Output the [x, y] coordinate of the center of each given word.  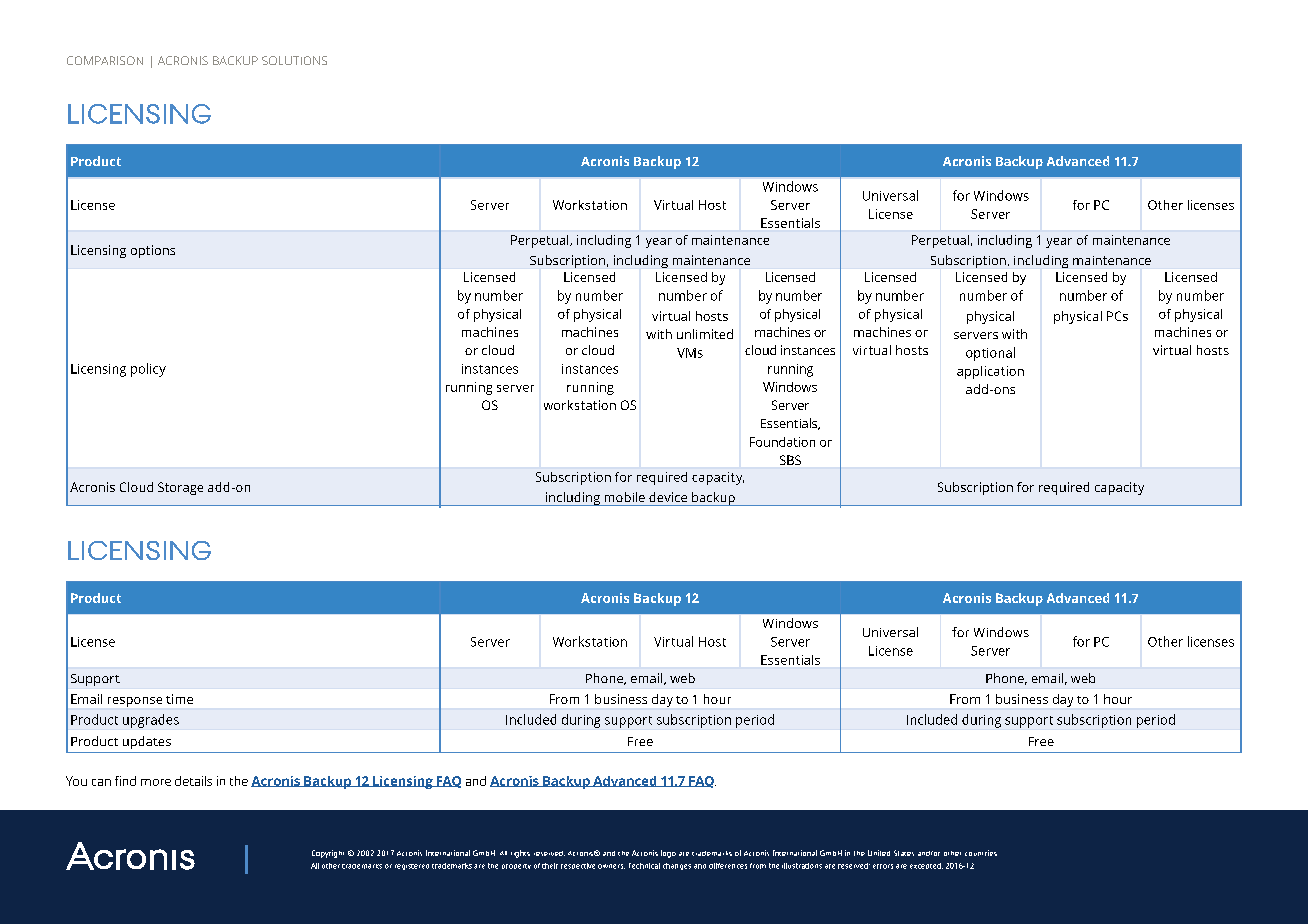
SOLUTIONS [294, 60]
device [668, 497]
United [879, 853]
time [179, 699]
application [990, 372]
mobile [625, 497]
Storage [180, 488]
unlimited [705, 334]
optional [990, 354]
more [156, 782]
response [135, 702]
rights [520, 854]
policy [148, 370]
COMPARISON [105, 60]
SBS [790, 460]
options [153, 251]
